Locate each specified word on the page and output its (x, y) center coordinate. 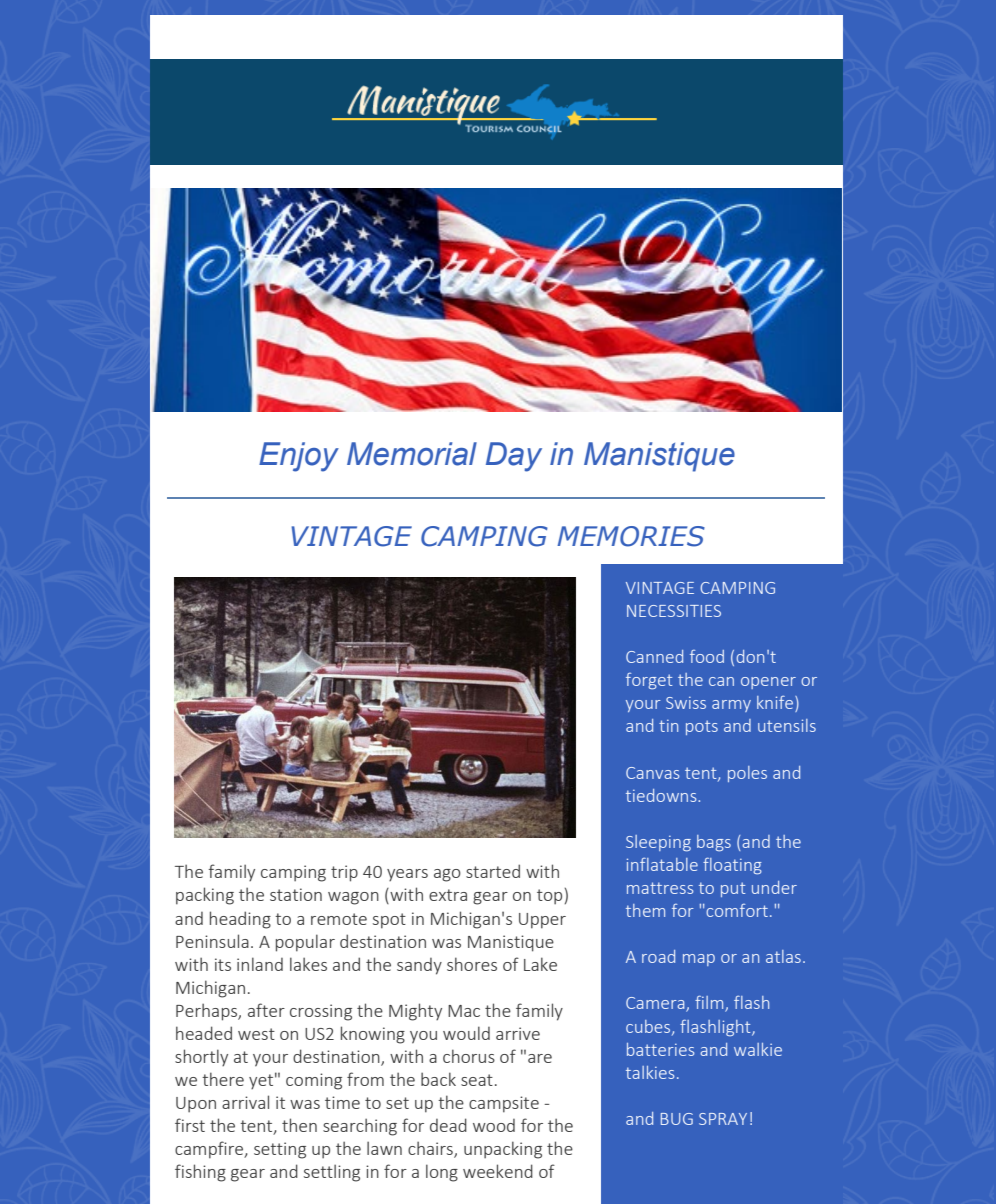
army (731, 706)
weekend (498, 1171)
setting (280, 1150)
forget (649, 681)
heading (240, 920)
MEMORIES (631, 536)
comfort (737, 910)
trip (344, 873)
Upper (542, 921)
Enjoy (299, 457)
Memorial (412, 454)
